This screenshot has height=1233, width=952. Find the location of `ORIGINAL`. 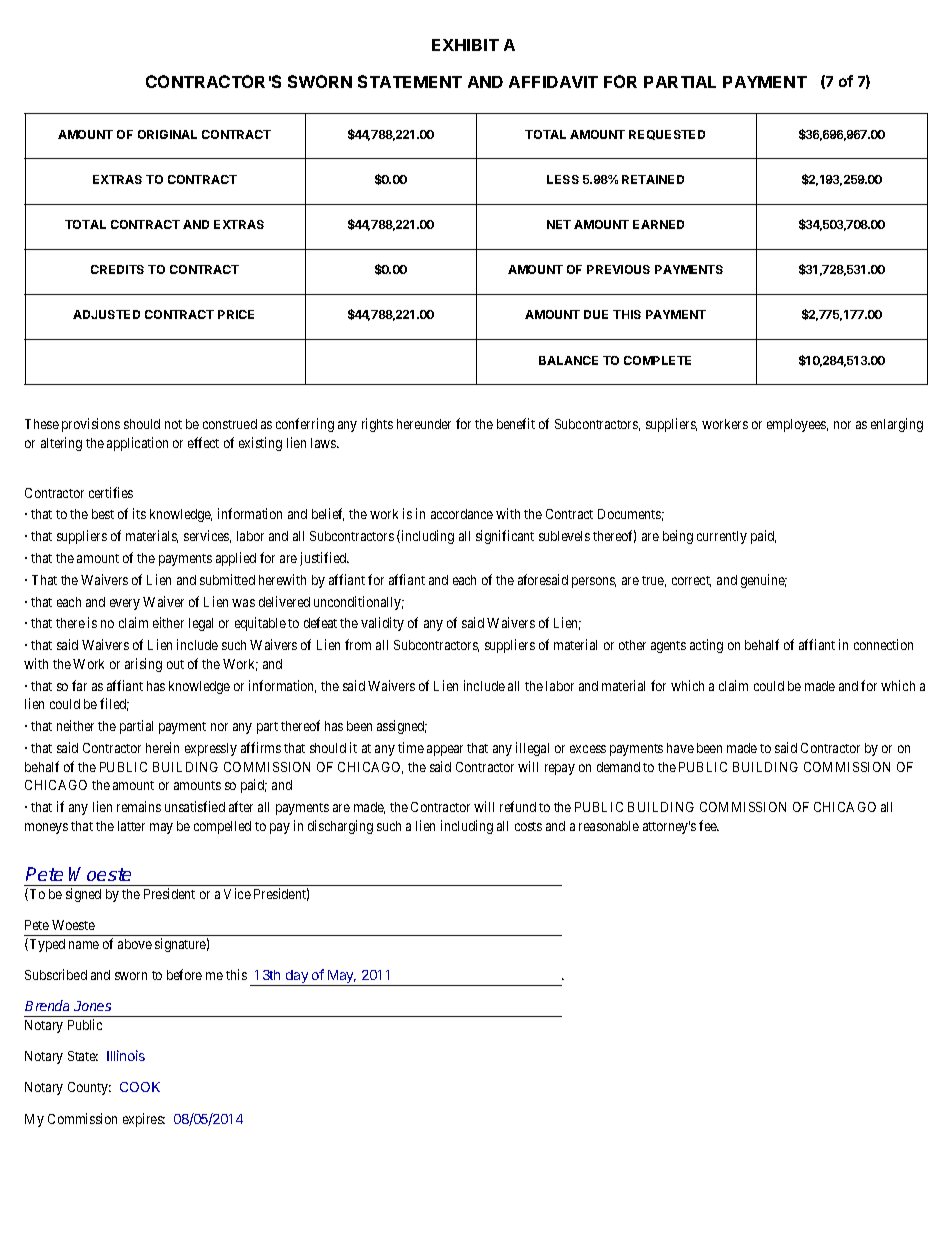

ORIGINAL is located at coordinates (167, 134).
